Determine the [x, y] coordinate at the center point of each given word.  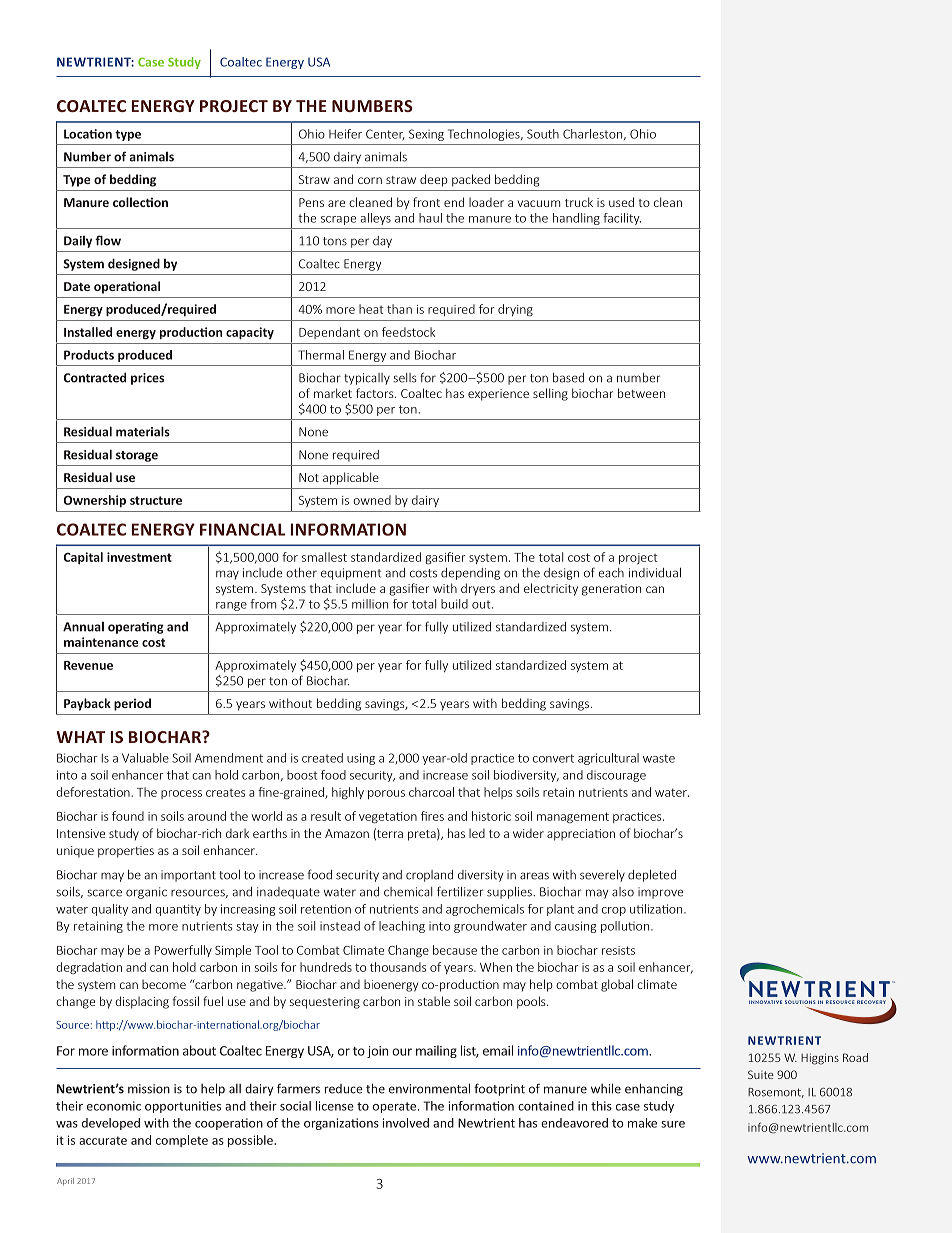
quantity [178, 910]
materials [143, 431]
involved [406, 1123]
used [621, 202]
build [454, 604]
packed [471, 180]
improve [660, 893]
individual [655, 573]
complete [182, 1141]
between [641, 393]
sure [673, 1124]
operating [136, 628]
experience [498, 395]
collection [140, 202]
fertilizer [460, 891]
